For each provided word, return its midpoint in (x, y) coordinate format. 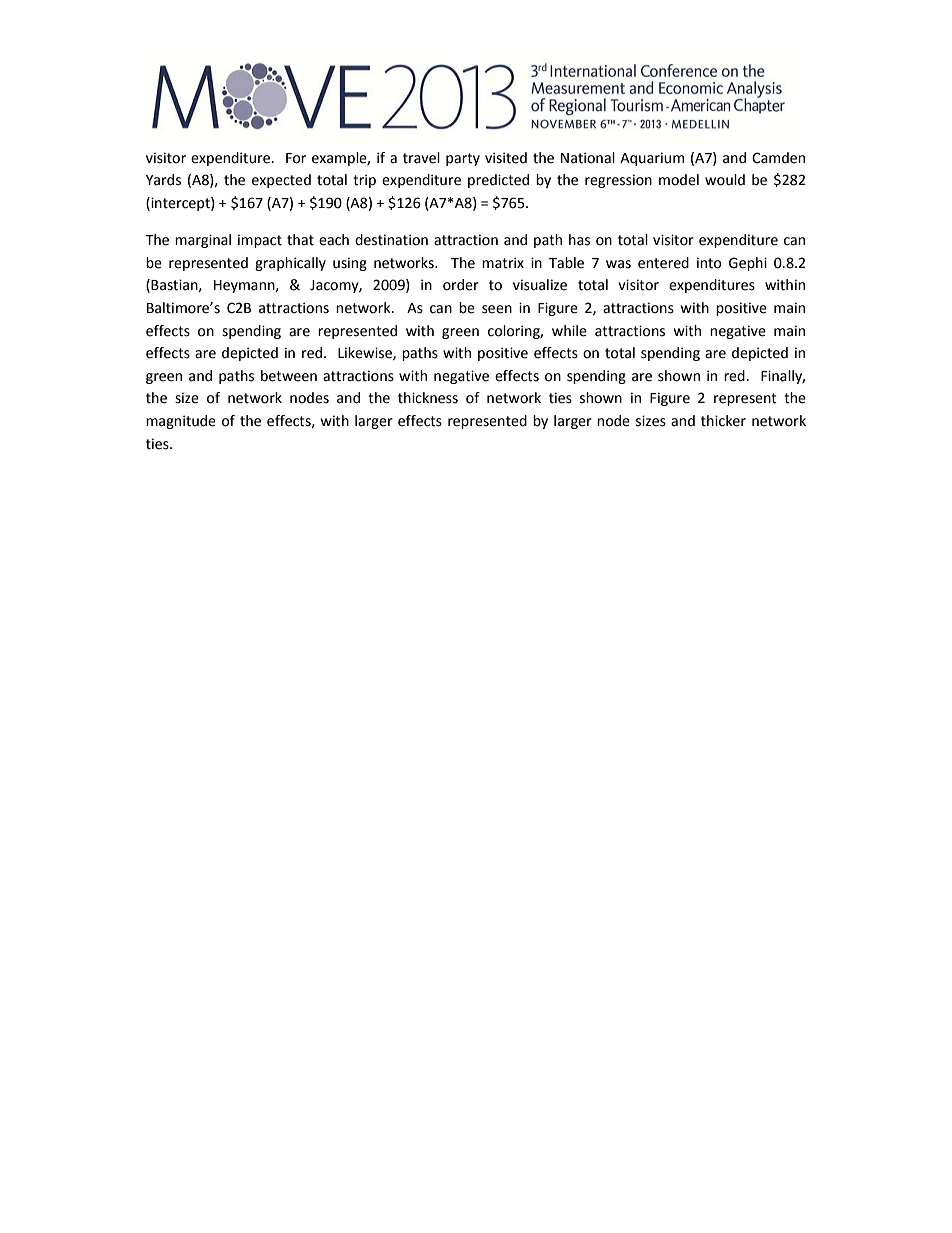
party (463, 159)
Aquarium (652, 159)
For (296, 158)
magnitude (181, 422)
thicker (723, 421)
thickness (428, 398)
